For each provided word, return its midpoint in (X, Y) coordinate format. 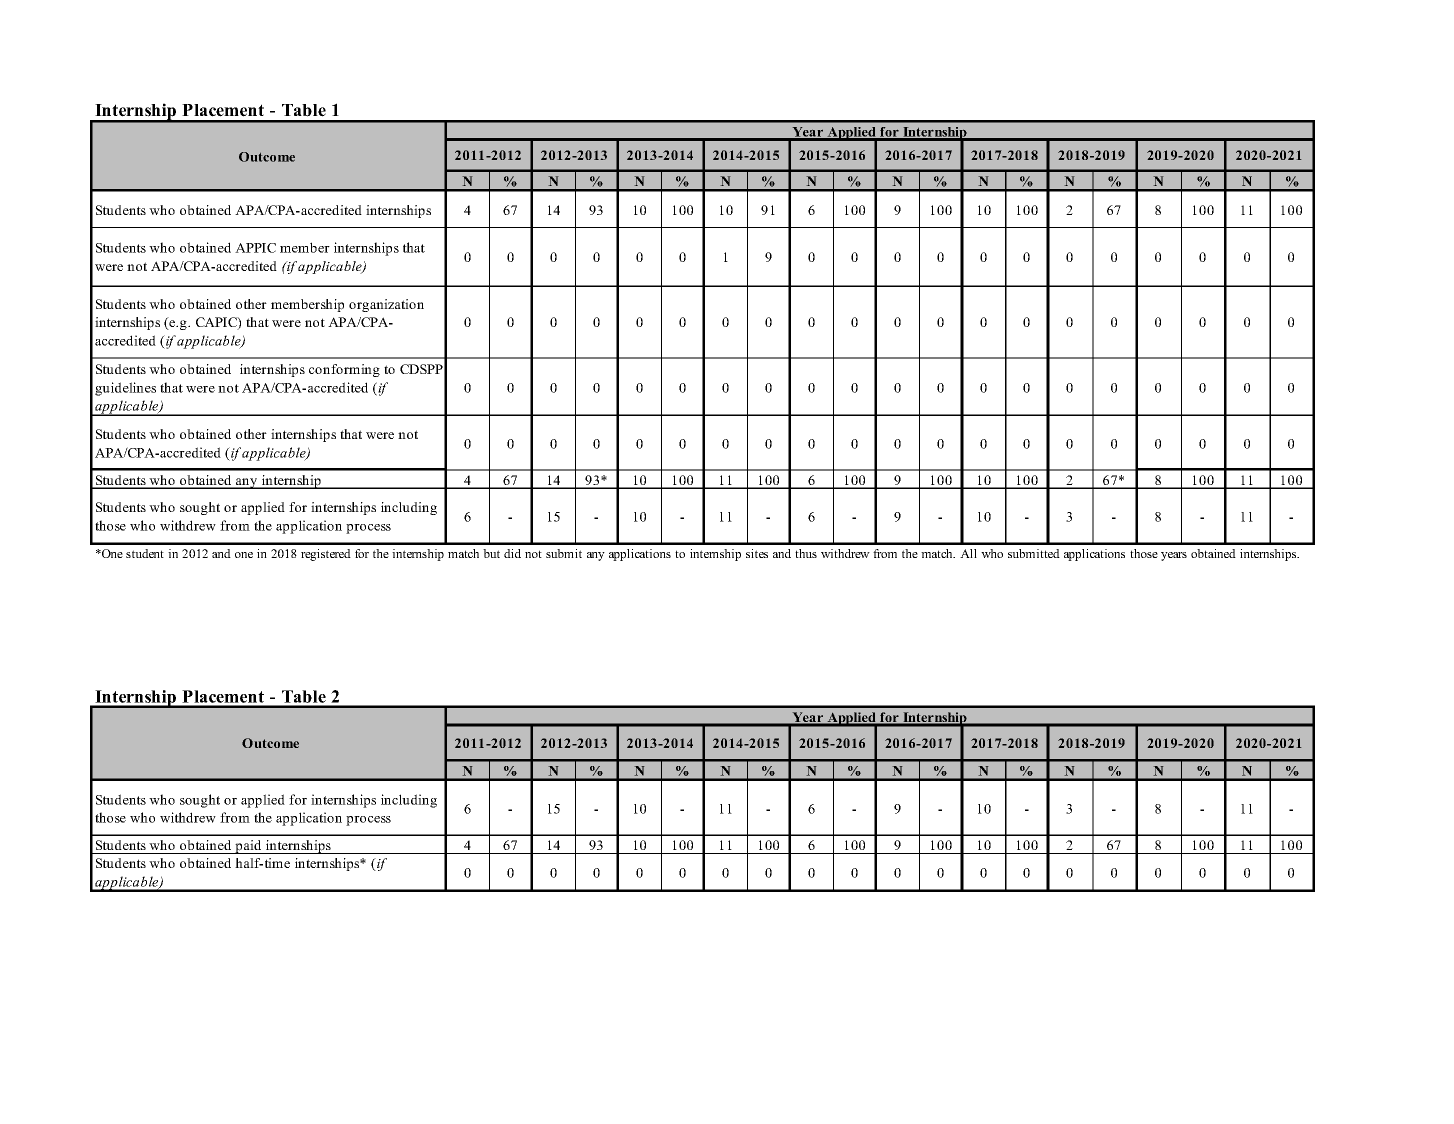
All (968, 553)
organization (386, 305)
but (491, 553)
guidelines (125, 389)
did (512, 553)
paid (248, 847)
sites (757, 553)
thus (806, 553)
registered (326, 555)
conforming (344, 370)
